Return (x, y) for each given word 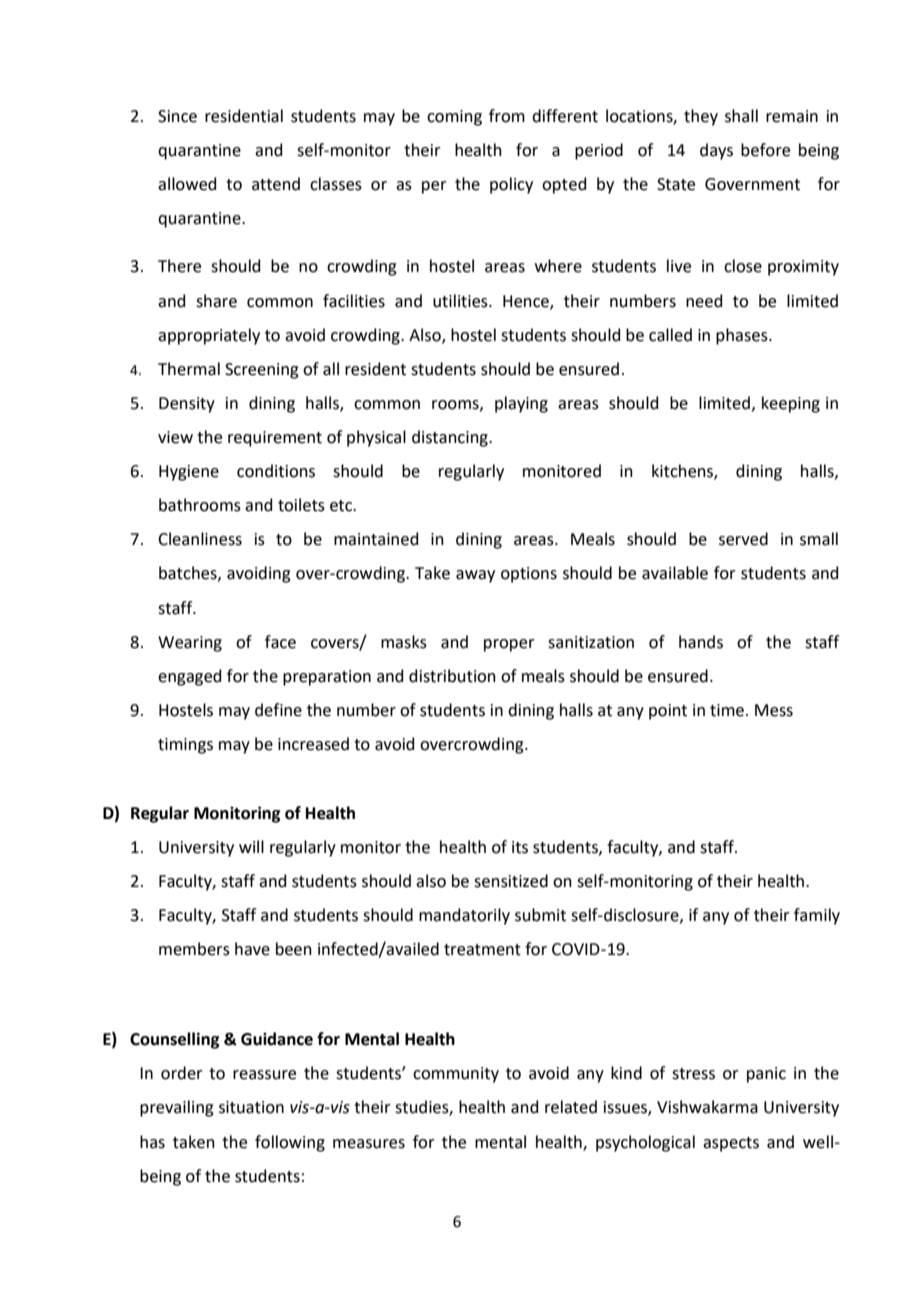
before (765, 150)
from (507, 116)
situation (251, 1107)
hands (701, 642)
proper (509, 645)
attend (276, 184)
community (456, 1075)
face (280, 642)
